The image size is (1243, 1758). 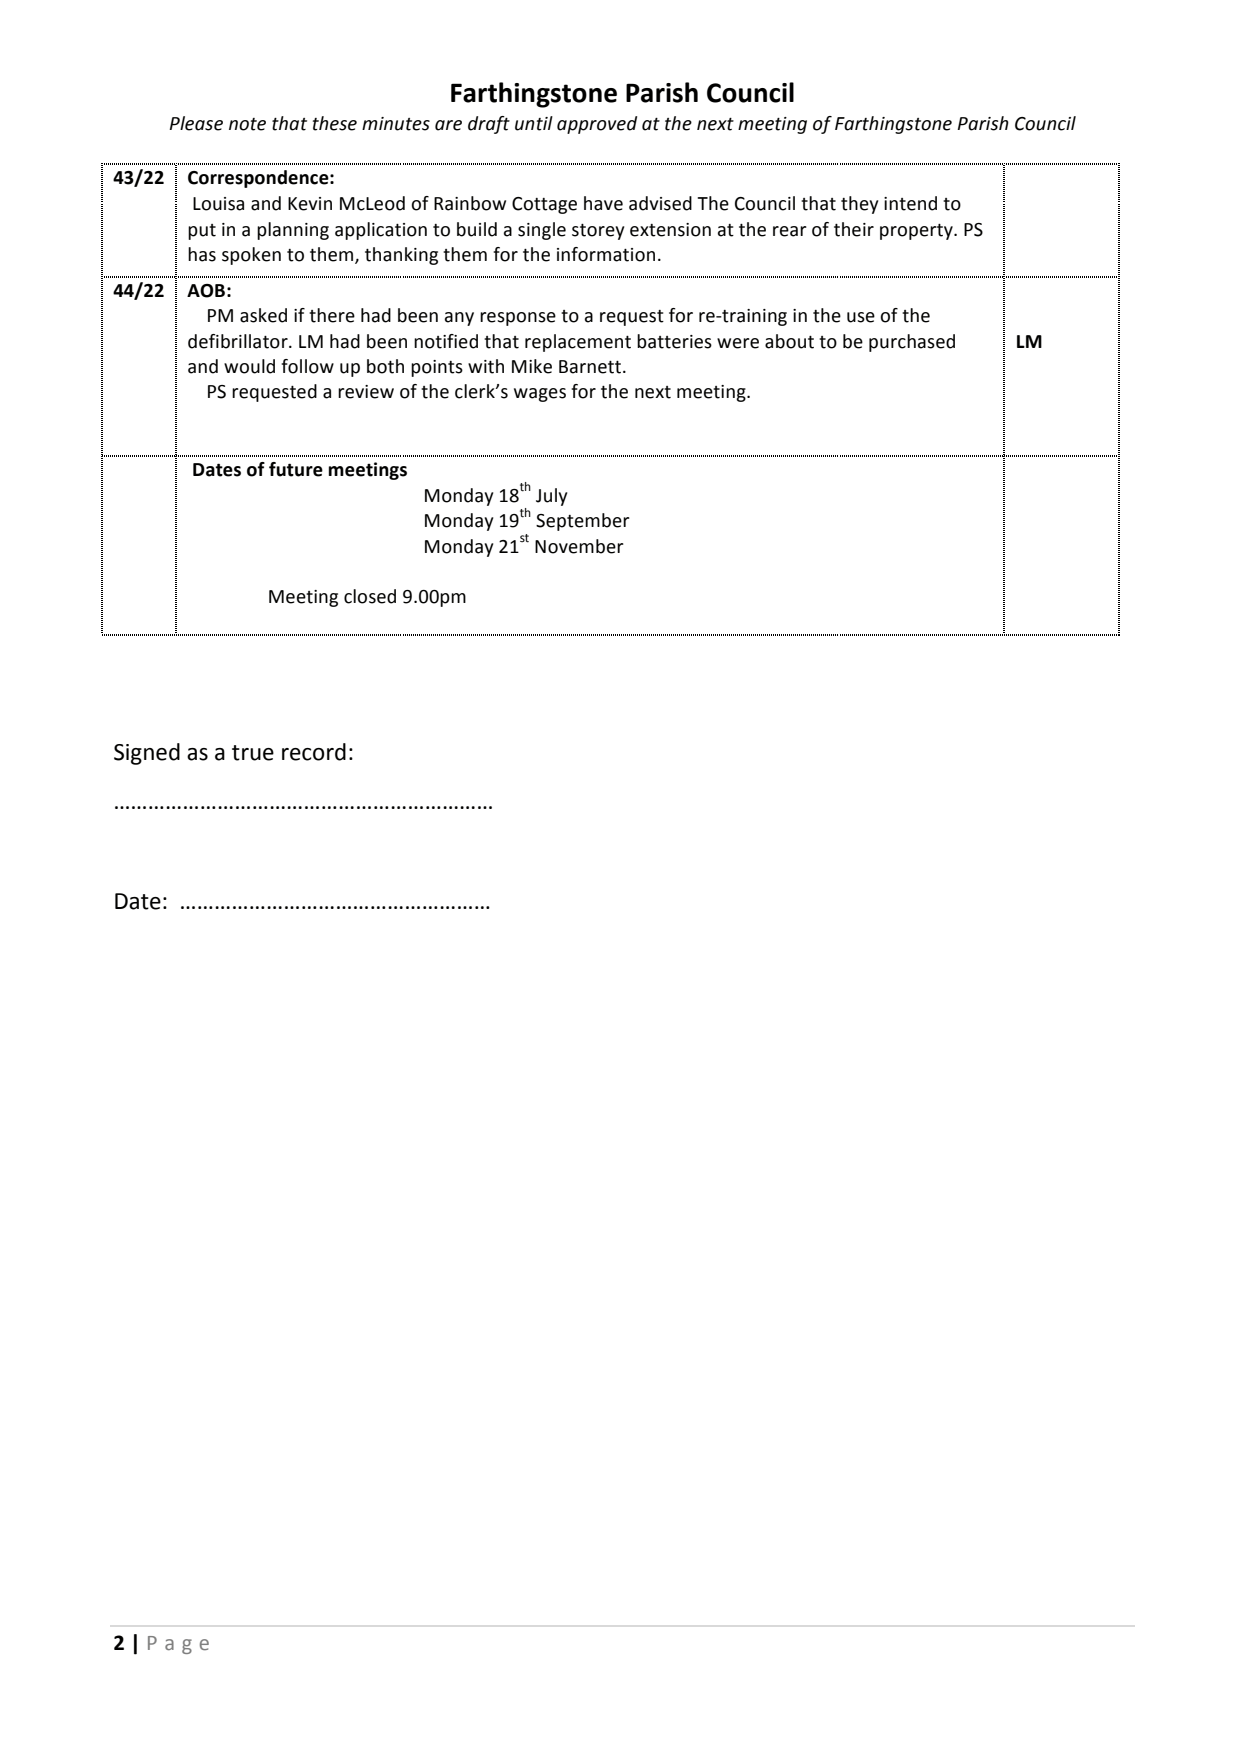 I want to click on until, so click(x=534, y=123).
